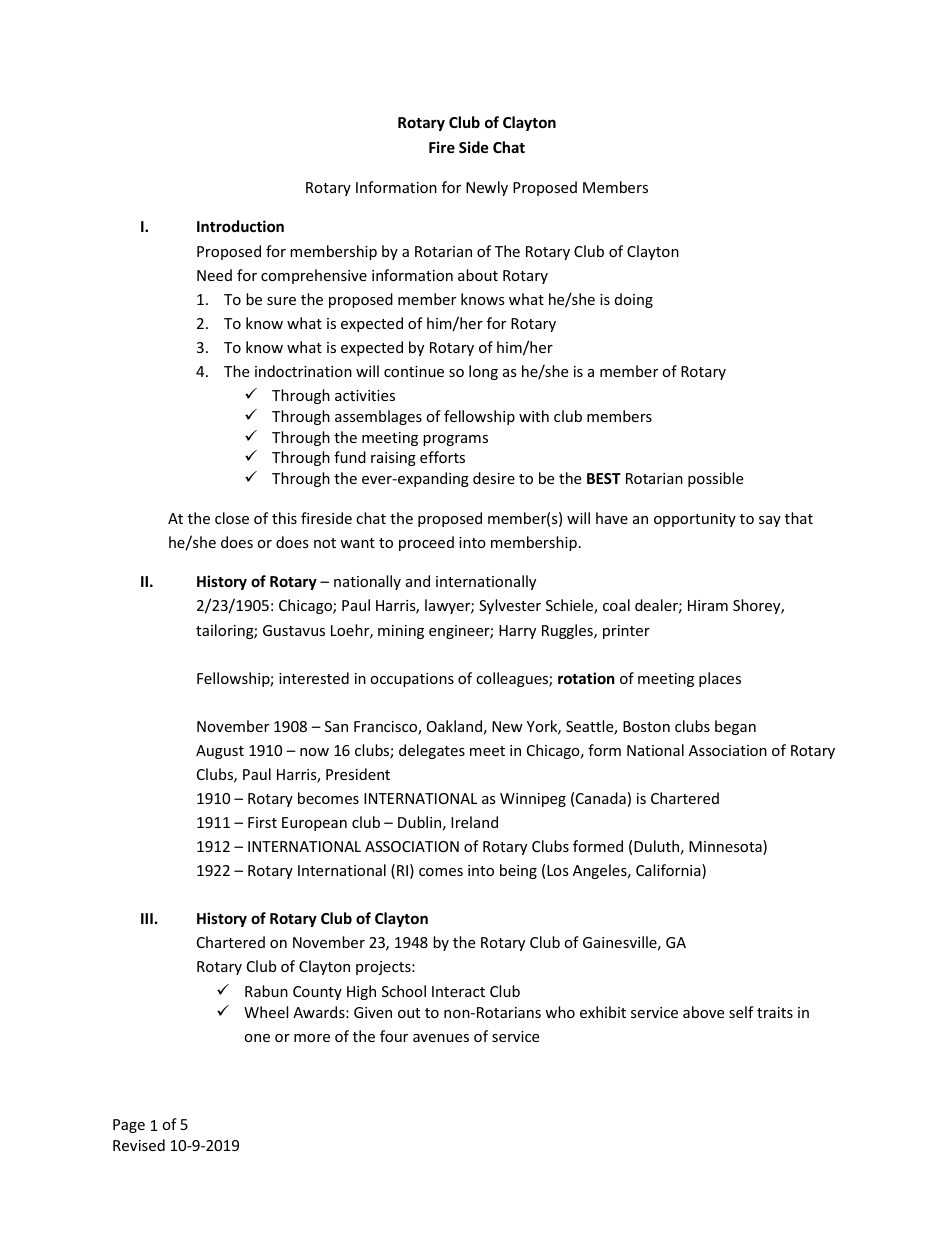 The width and height of the document is (952, 1233). Describe the element at coordinates (426, 543) in the document. I see `proceed` at that location.
